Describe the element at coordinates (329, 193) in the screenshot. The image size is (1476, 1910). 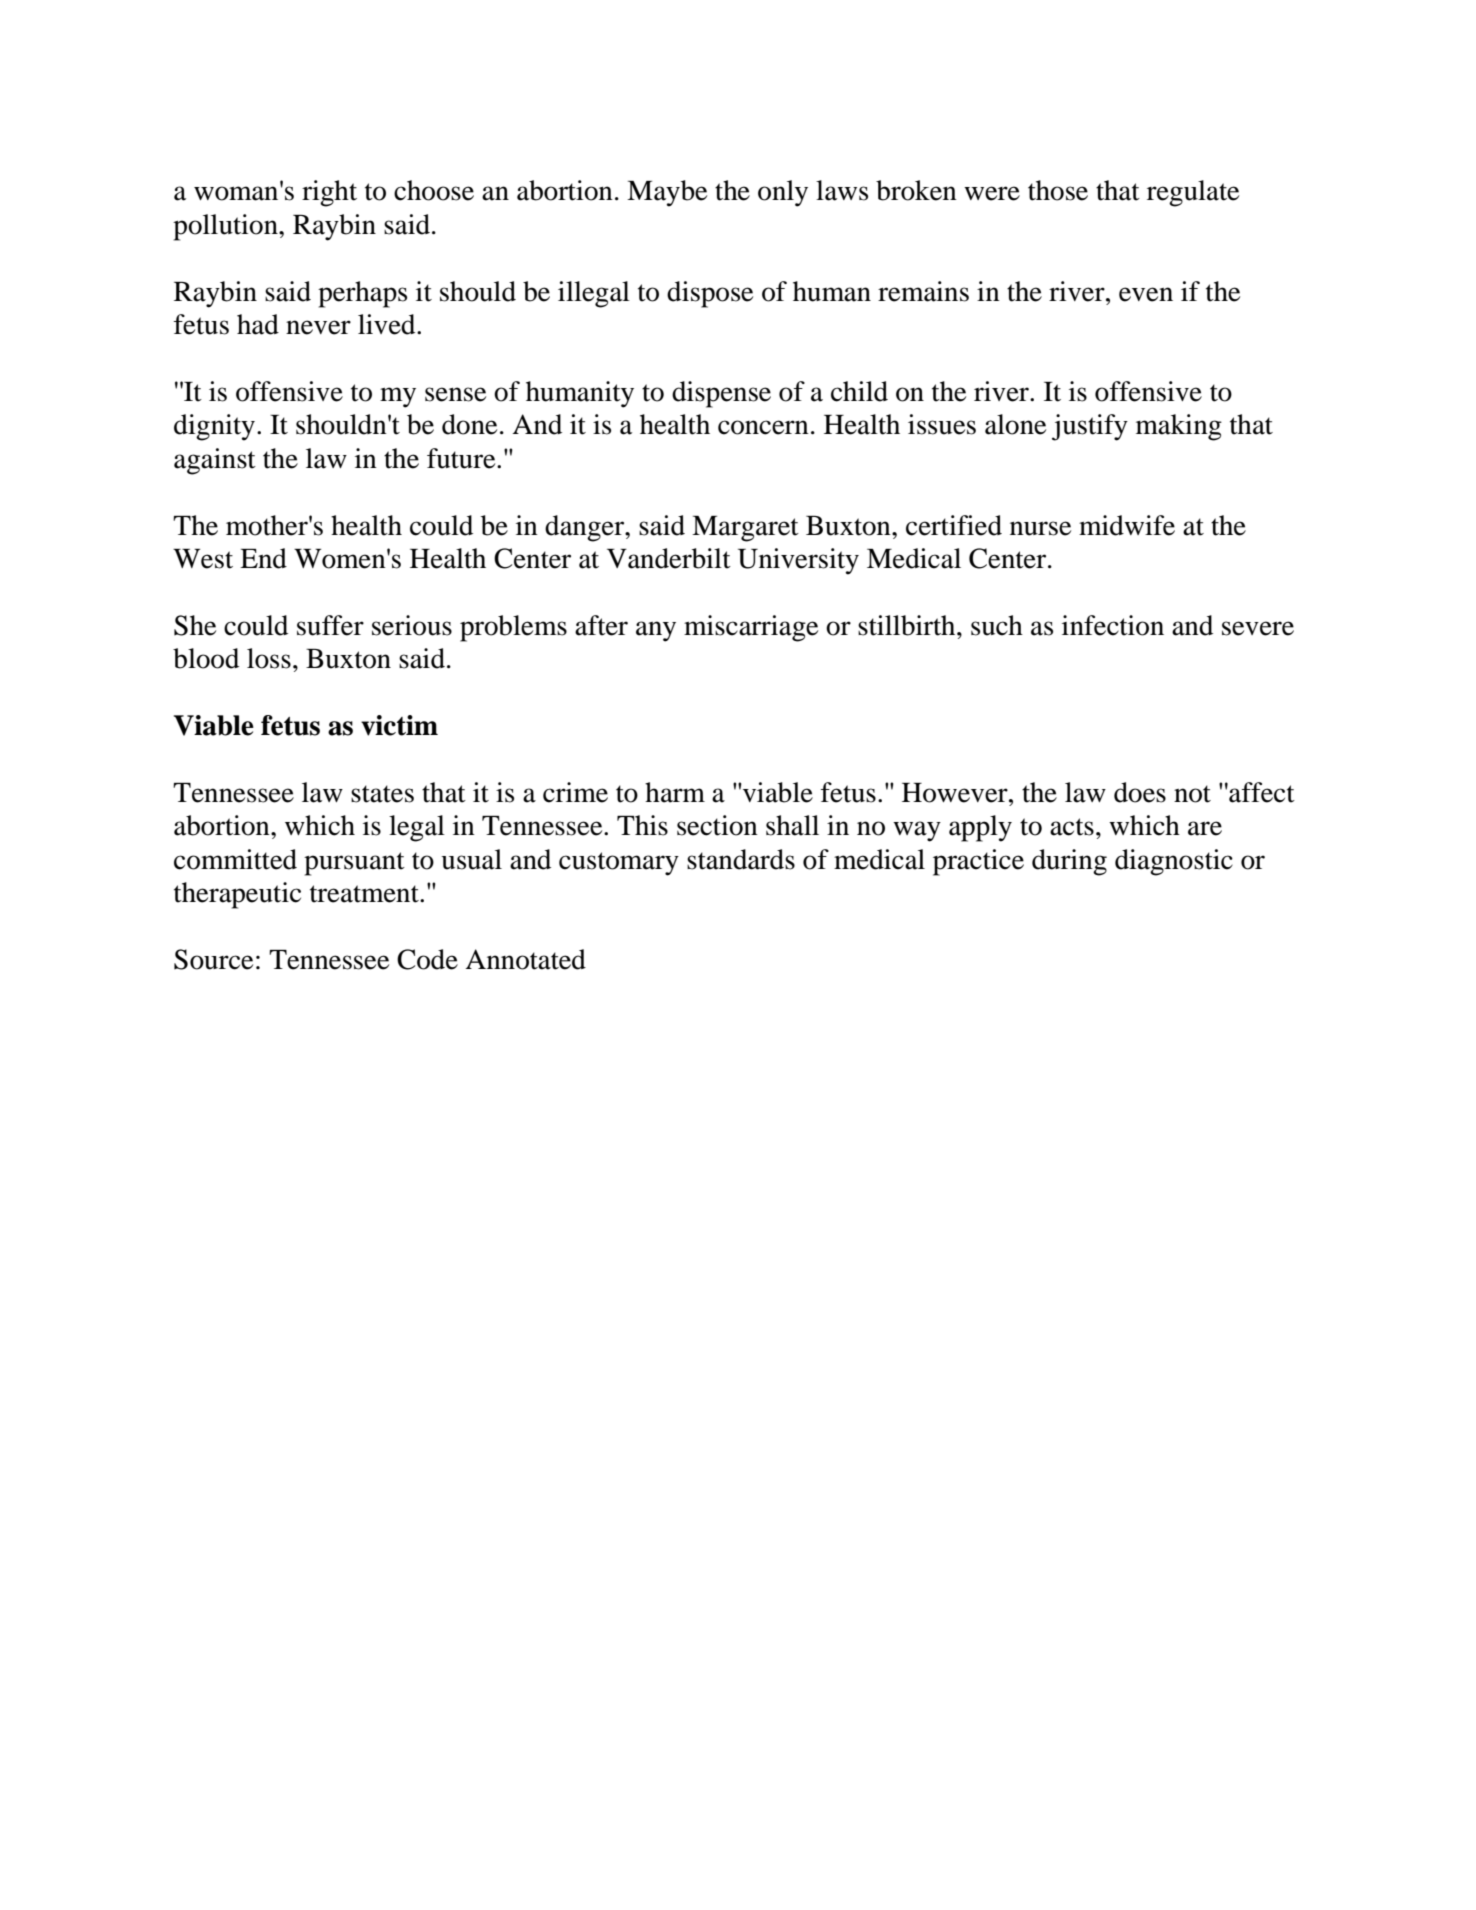
I see `right` at that location.
